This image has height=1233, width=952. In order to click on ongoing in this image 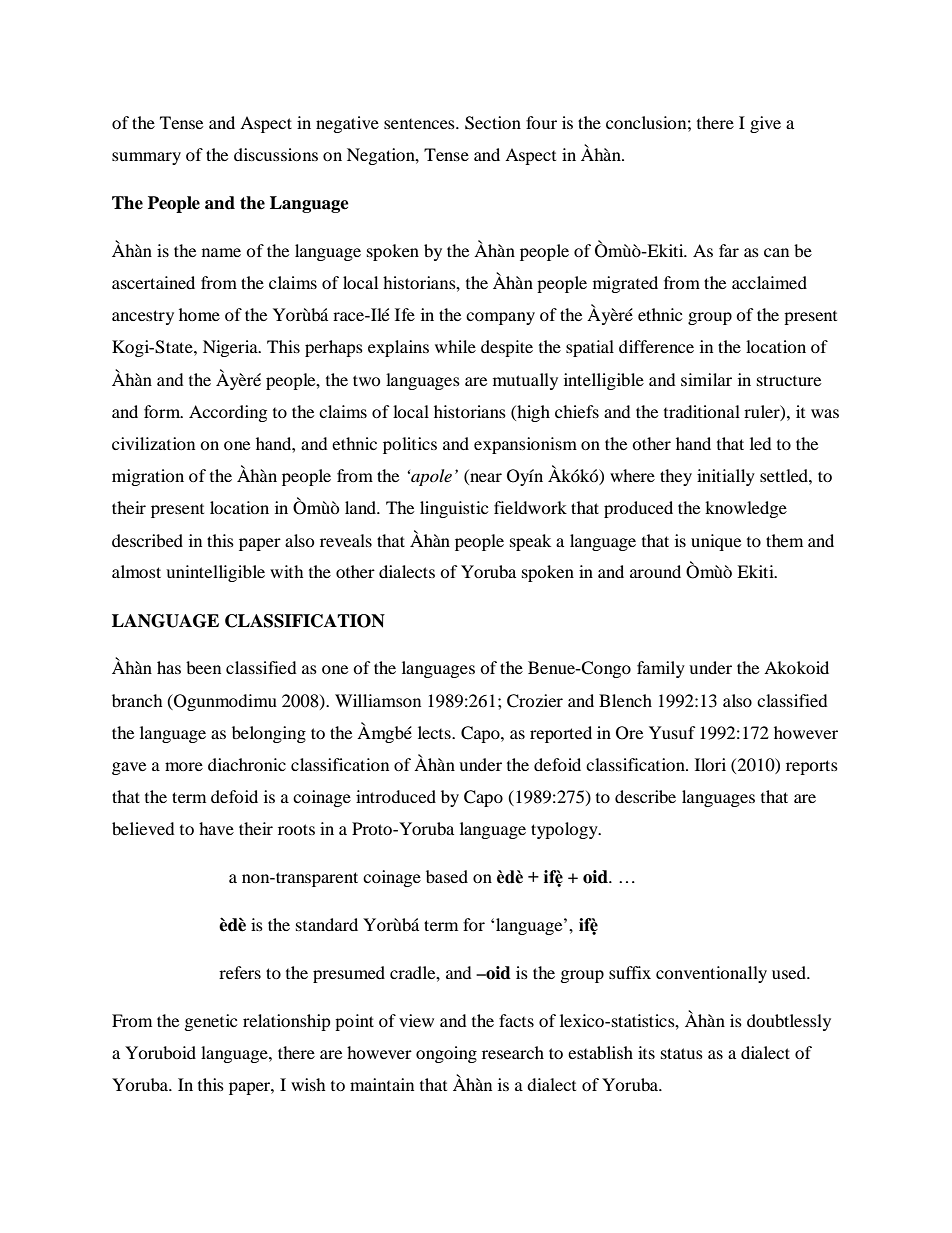, I will do `click(446, 1054)`.
